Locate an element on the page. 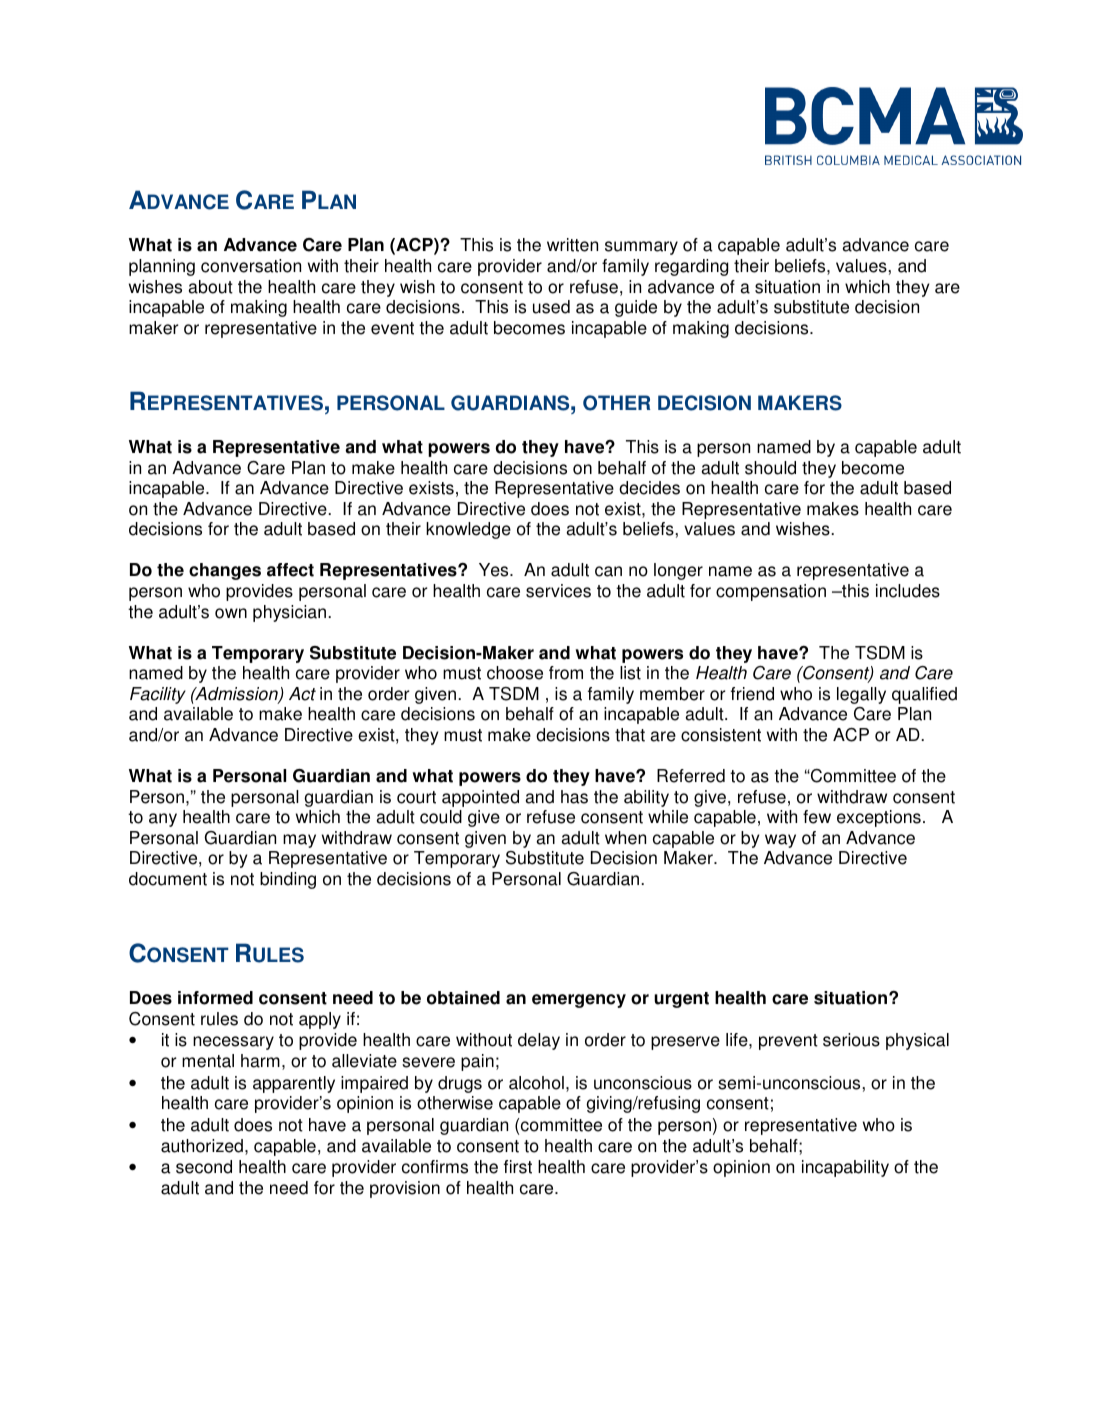  serious is located at coordinates (851, 1040).
